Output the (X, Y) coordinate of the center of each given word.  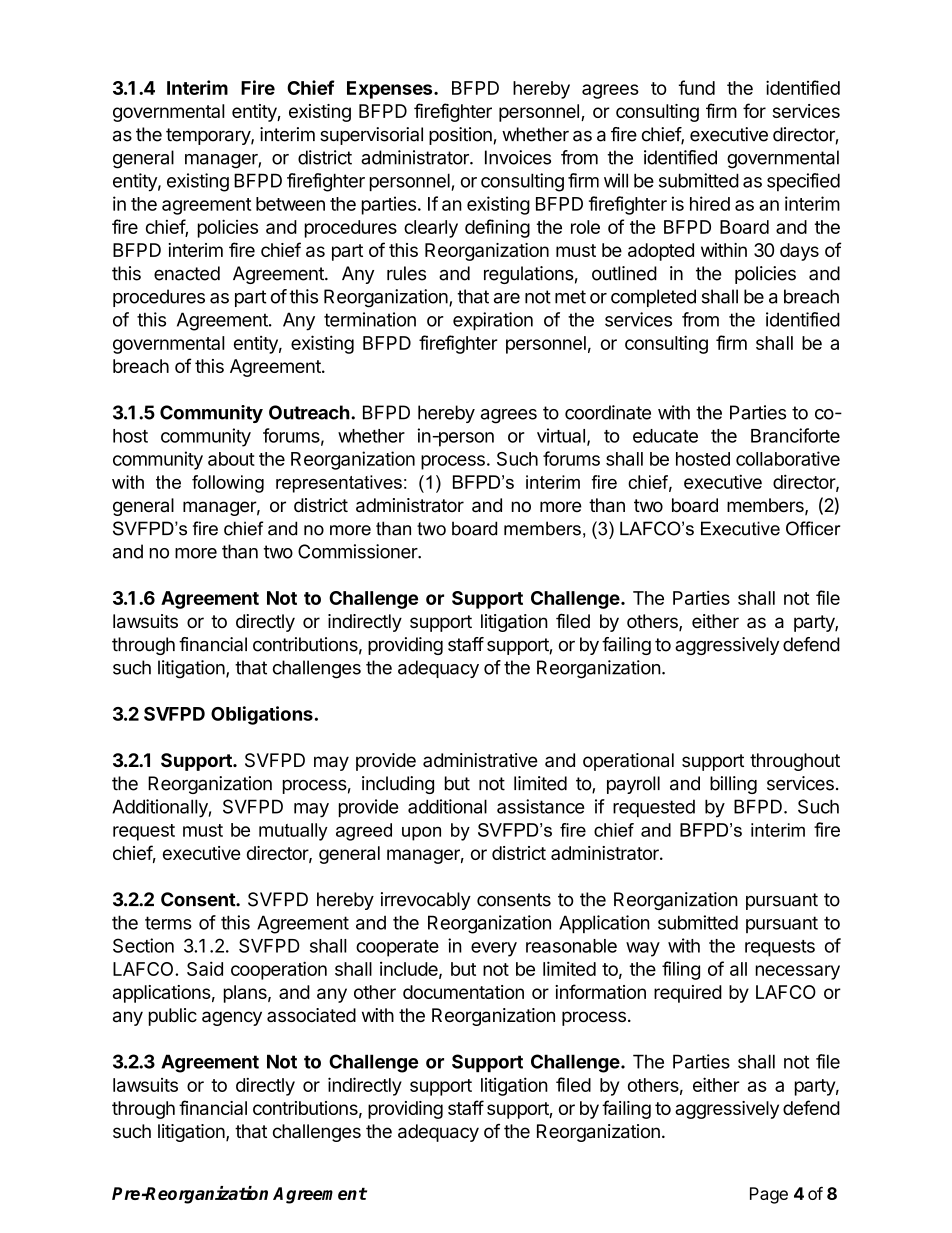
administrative (480, 760)
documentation (463, 992)
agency (232, 1018)
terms (168, 923)
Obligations (262, 715)
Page (769, 1195)
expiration (493, 321)
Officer (813, 528)
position (461, 136)
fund (697, 87)
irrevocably (426, 901)
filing (681, 970)
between (290, 204)
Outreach (309, 412)
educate (665, 436)
